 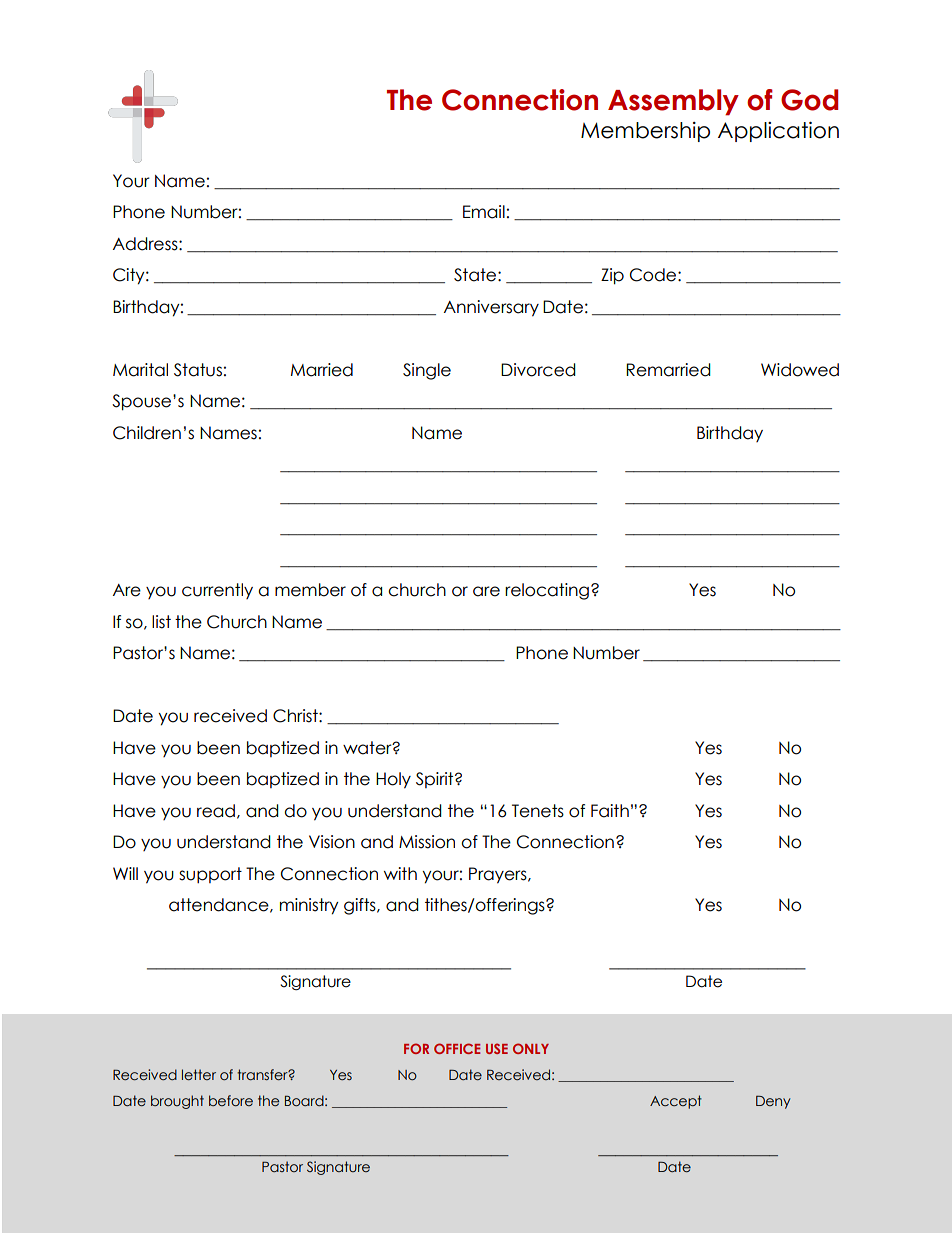 What do you see at coordinates (538, 811) in the page?
I see `Tenets` at bounding box center [538, 811].
